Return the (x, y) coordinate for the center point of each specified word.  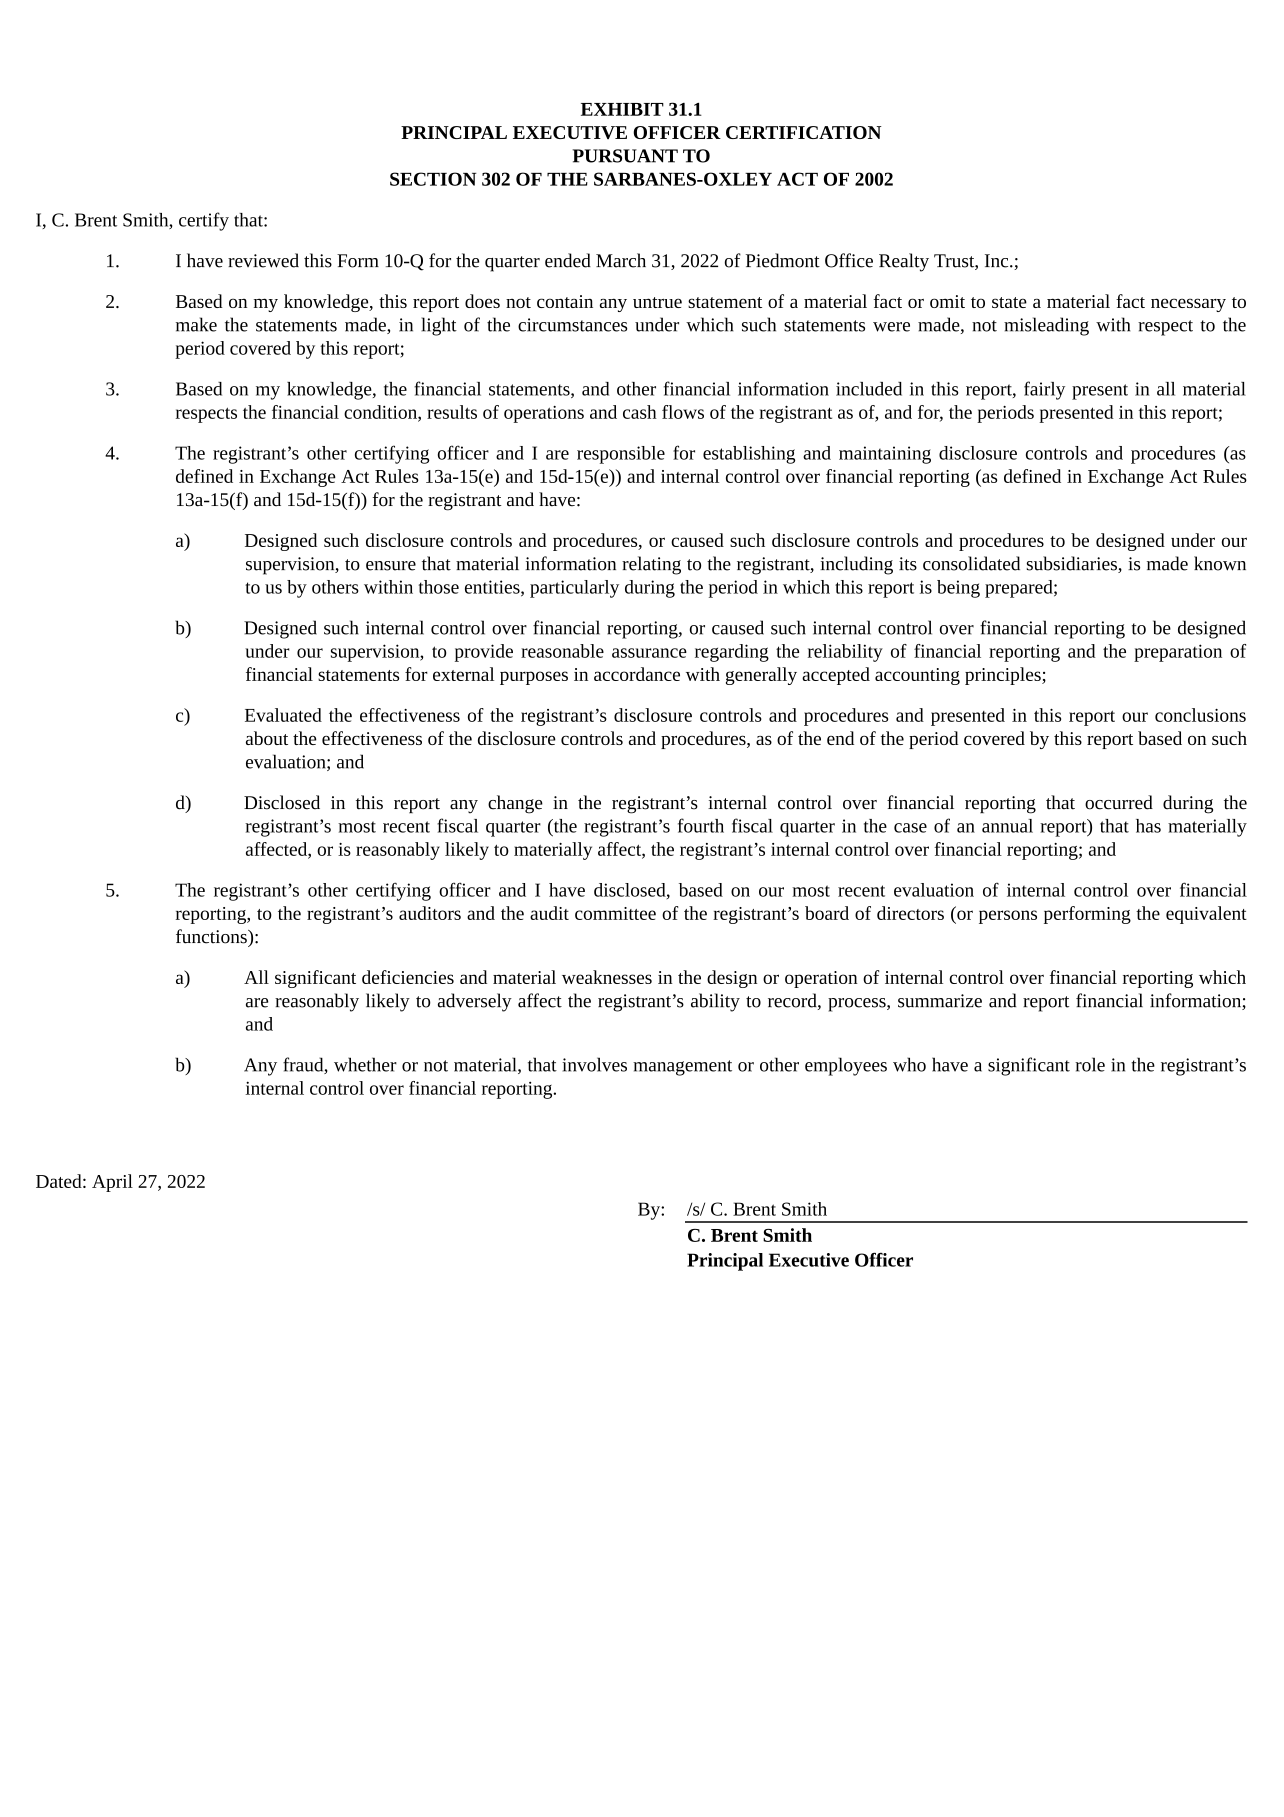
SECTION (433, 179)
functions (212, 936)
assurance (649, 653)
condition (381, 413)
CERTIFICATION (804, 132)
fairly (1044, 390)
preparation (1178, 653)
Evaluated (283, 715)
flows (683, 412)
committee (615, 913)
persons (1008, 917)
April (112, 1183)
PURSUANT (625, 156)
